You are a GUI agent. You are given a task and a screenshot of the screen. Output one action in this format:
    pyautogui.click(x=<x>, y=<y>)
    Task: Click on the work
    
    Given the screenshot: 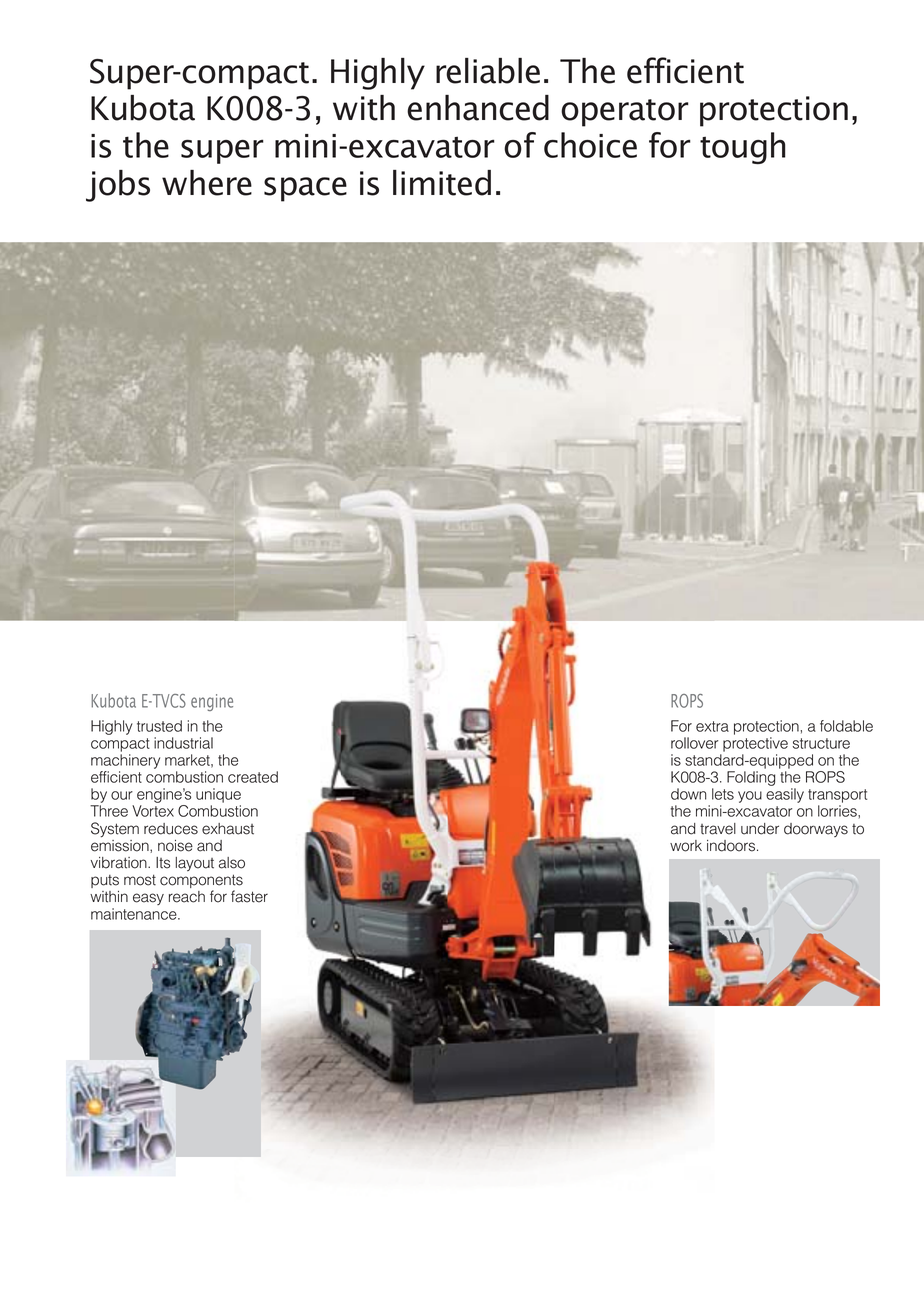 What is the action you would take?
    pyautogui.click(x=686, y=846)
